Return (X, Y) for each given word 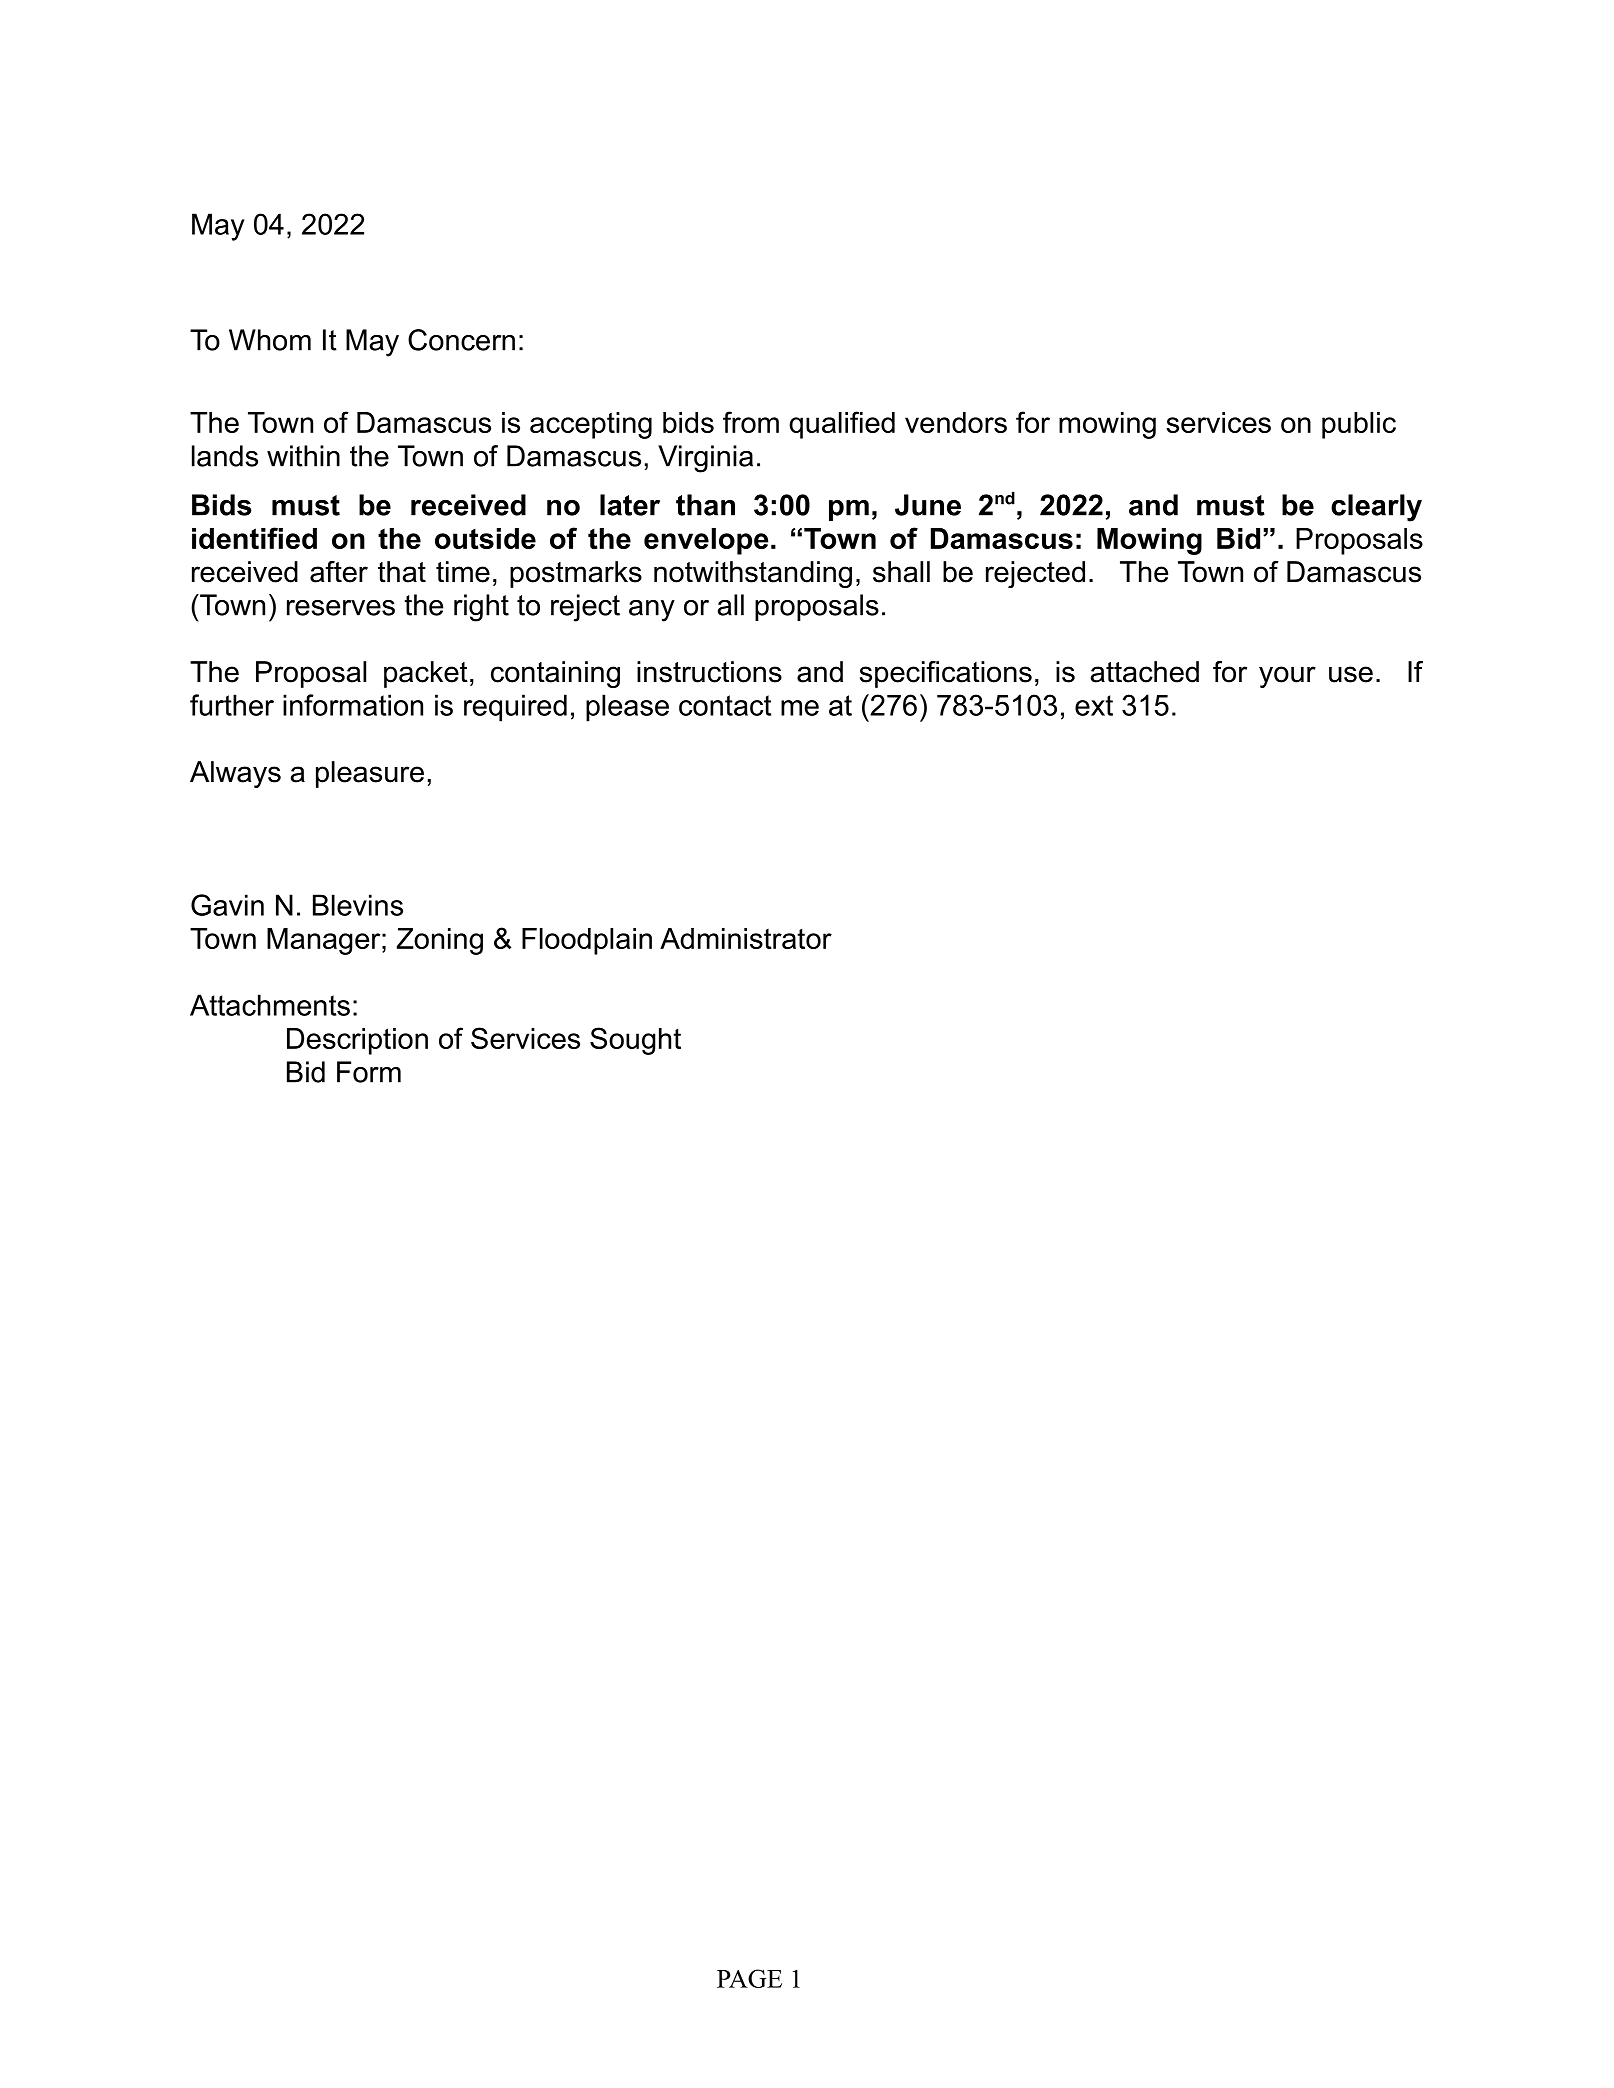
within (303, 456)
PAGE (749, 1978)
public (1359, 425)
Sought (635, 1041)
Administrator (746, 938)
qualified (842, 425)
